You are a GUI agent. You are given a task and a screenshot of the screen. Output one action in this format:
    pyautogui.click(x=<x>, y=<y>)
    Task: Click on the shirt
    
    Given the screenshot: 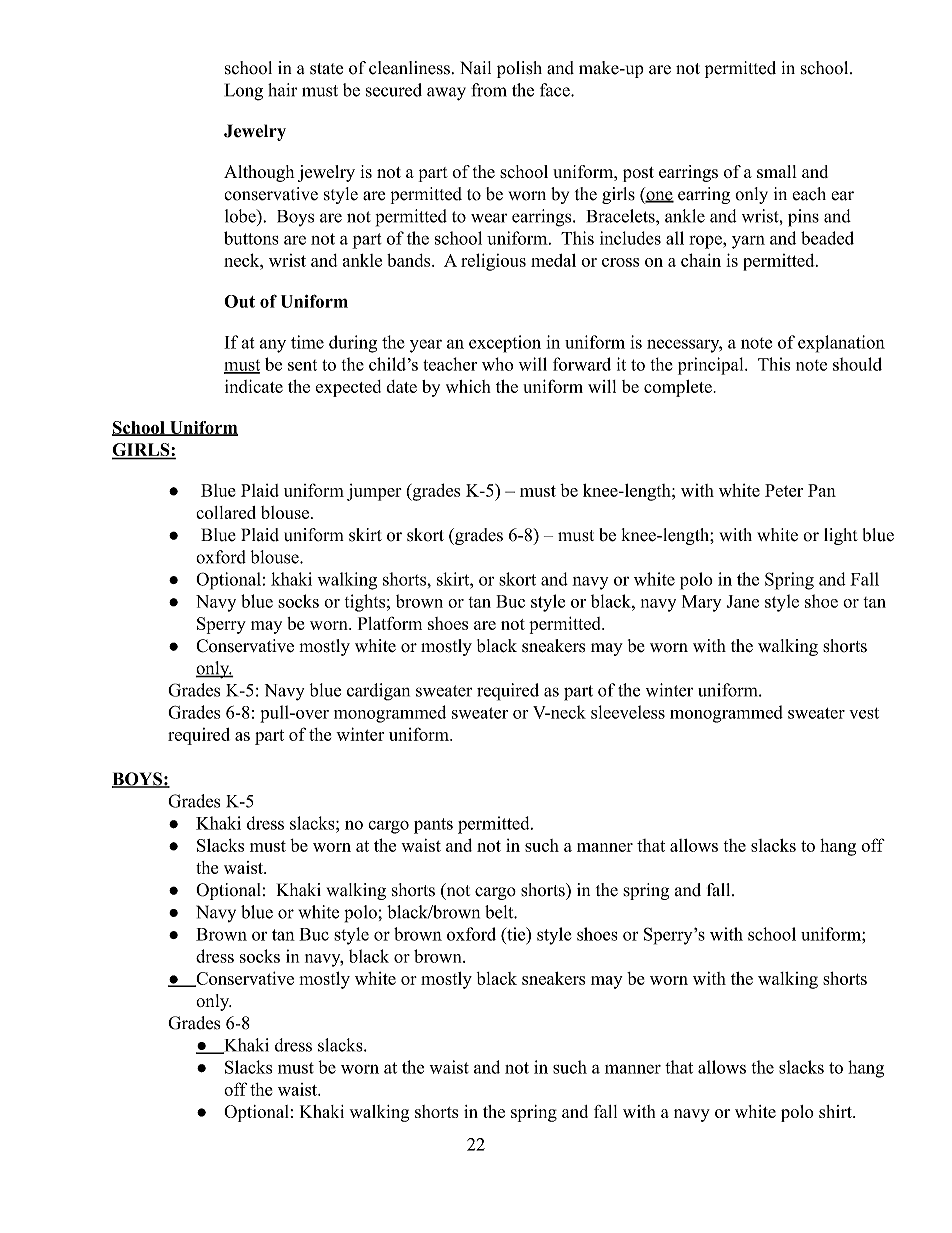 What is the action you would take?
    pyautogui.click(x=836, y=1111)
